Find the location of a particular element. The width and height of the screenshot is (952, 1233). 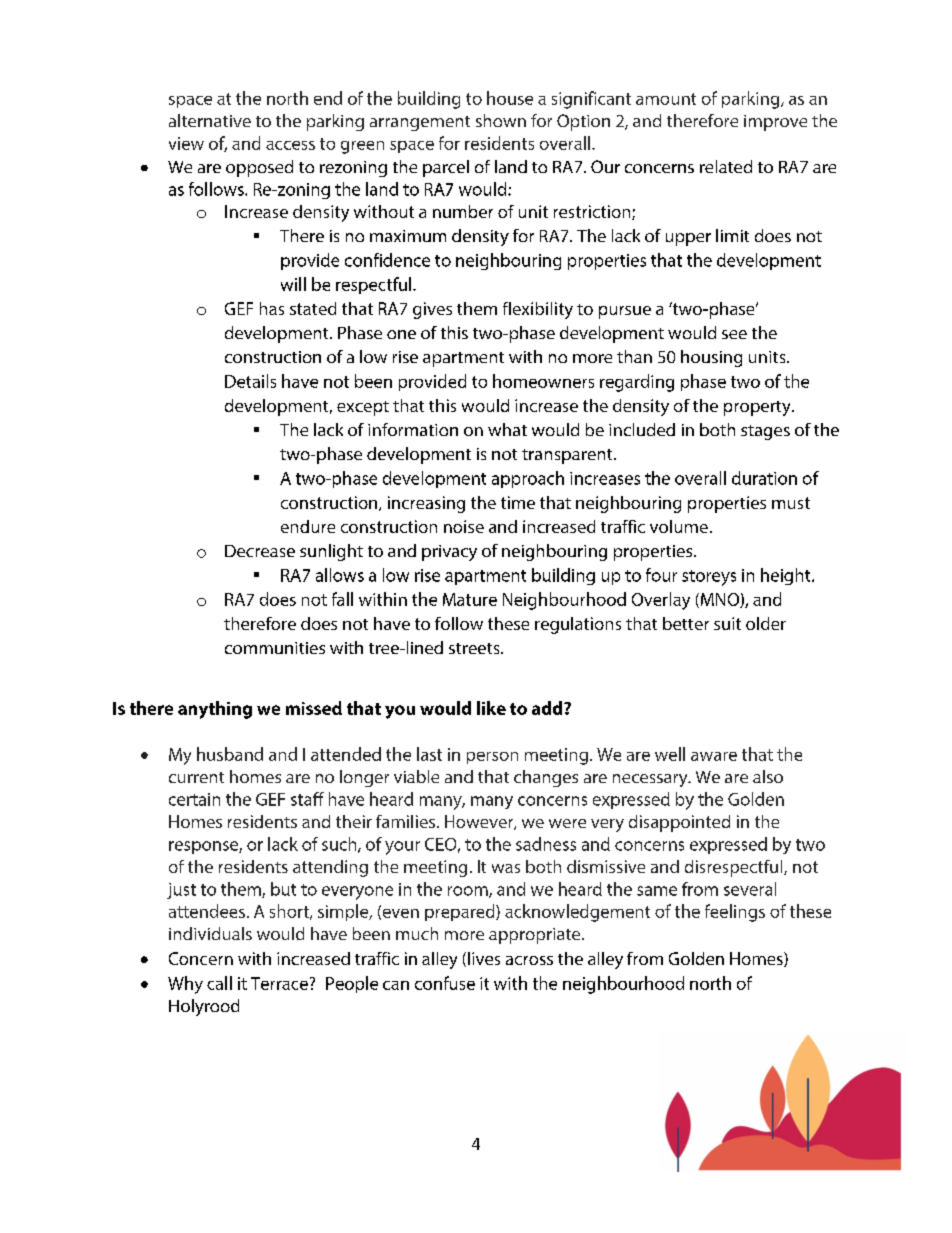

access is located at coordinates (290, 145).
